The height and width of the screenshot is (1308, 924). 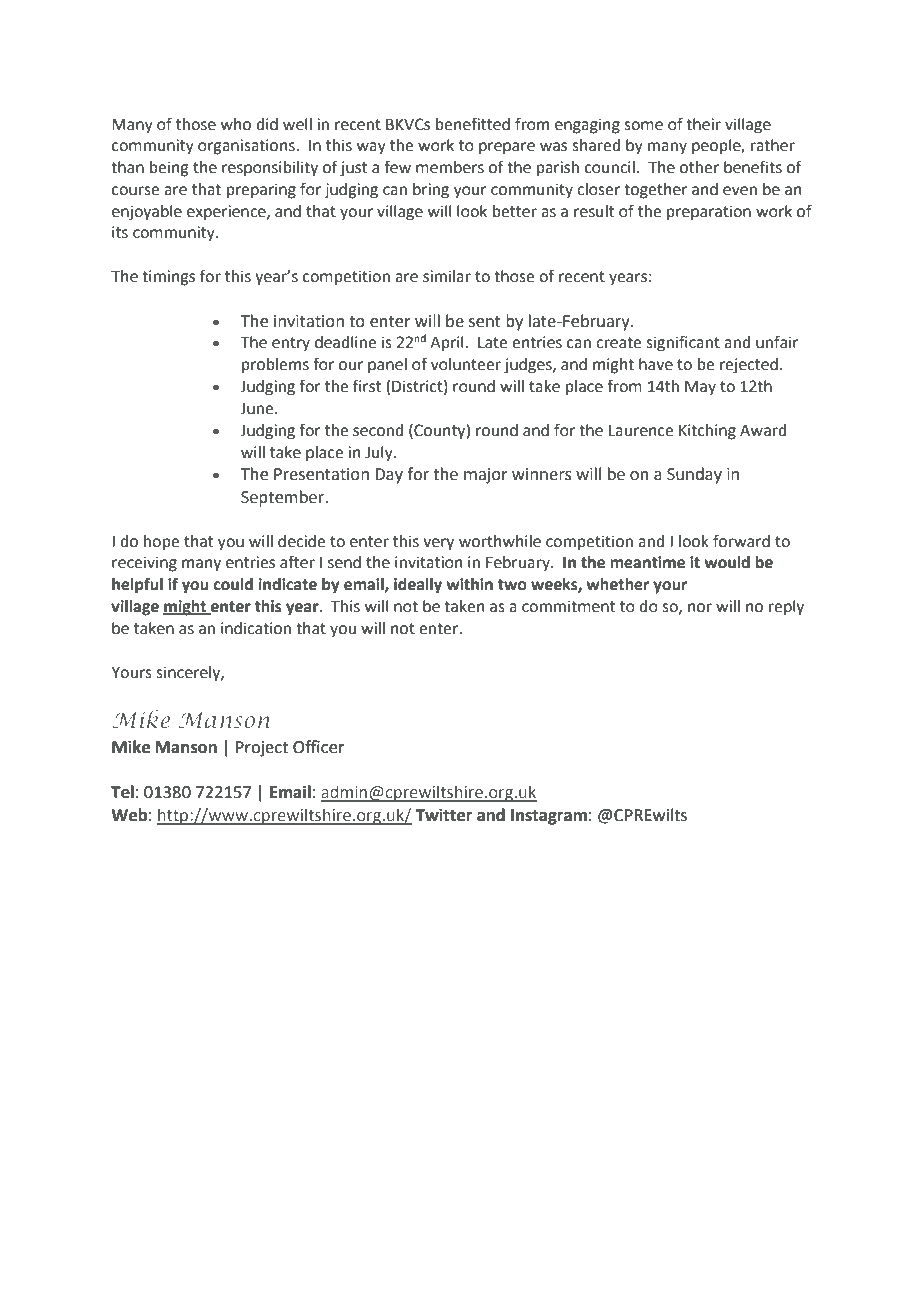 What do you see at coordinates (486, 476) in the screenshot?
I see `major` at bounding box center [486, 476].
